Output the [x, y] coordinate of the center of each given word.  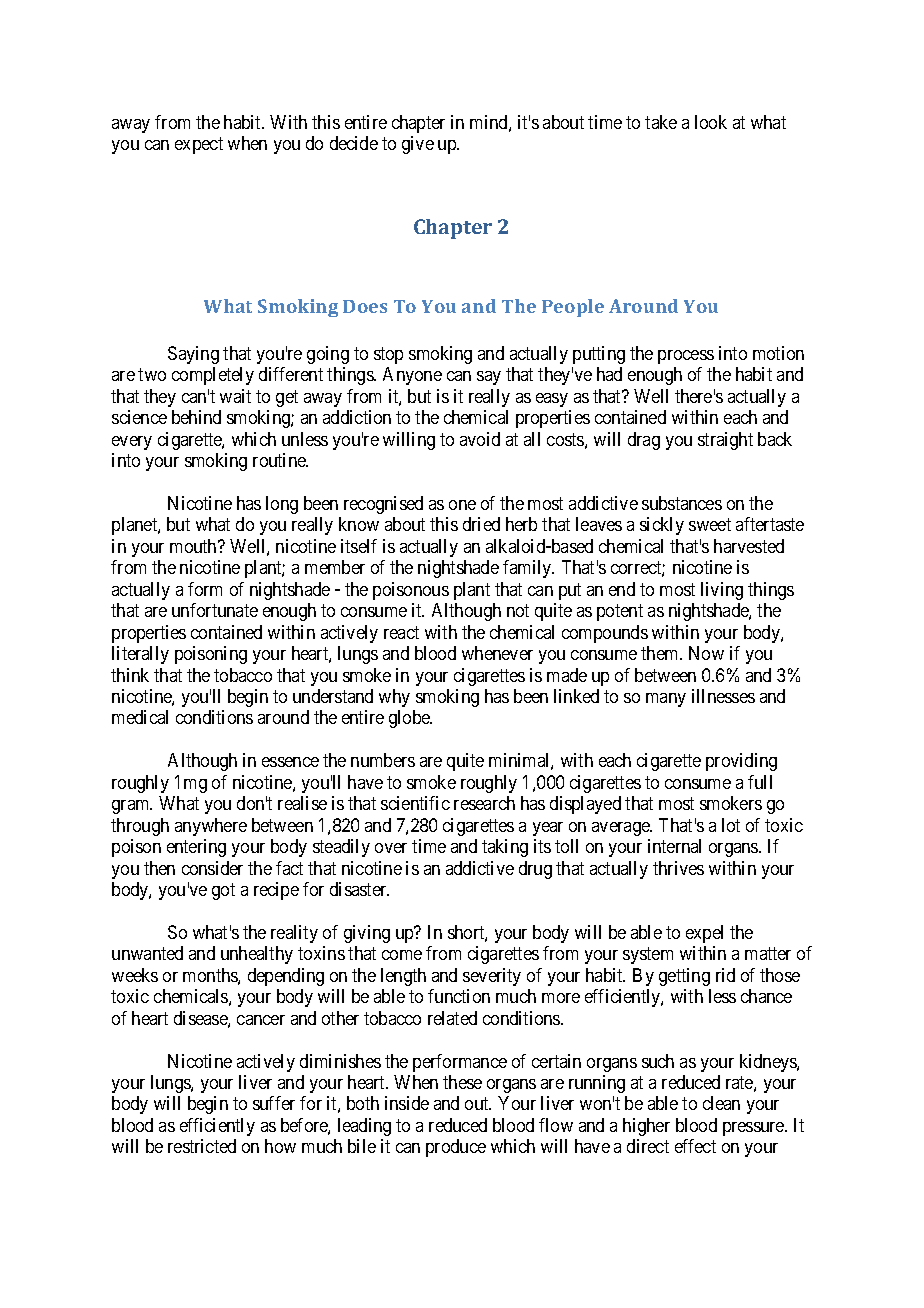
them [661, 653]
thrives [678, 868]
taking [505, 848]
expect [199, 145]
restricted [202, 1146]
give [418, 145]
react [401, 632]
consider [212, 868]
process [686, 357]
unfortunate [215, 610]
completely [213, 376]
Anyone [412, 376]
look [711, 122]
